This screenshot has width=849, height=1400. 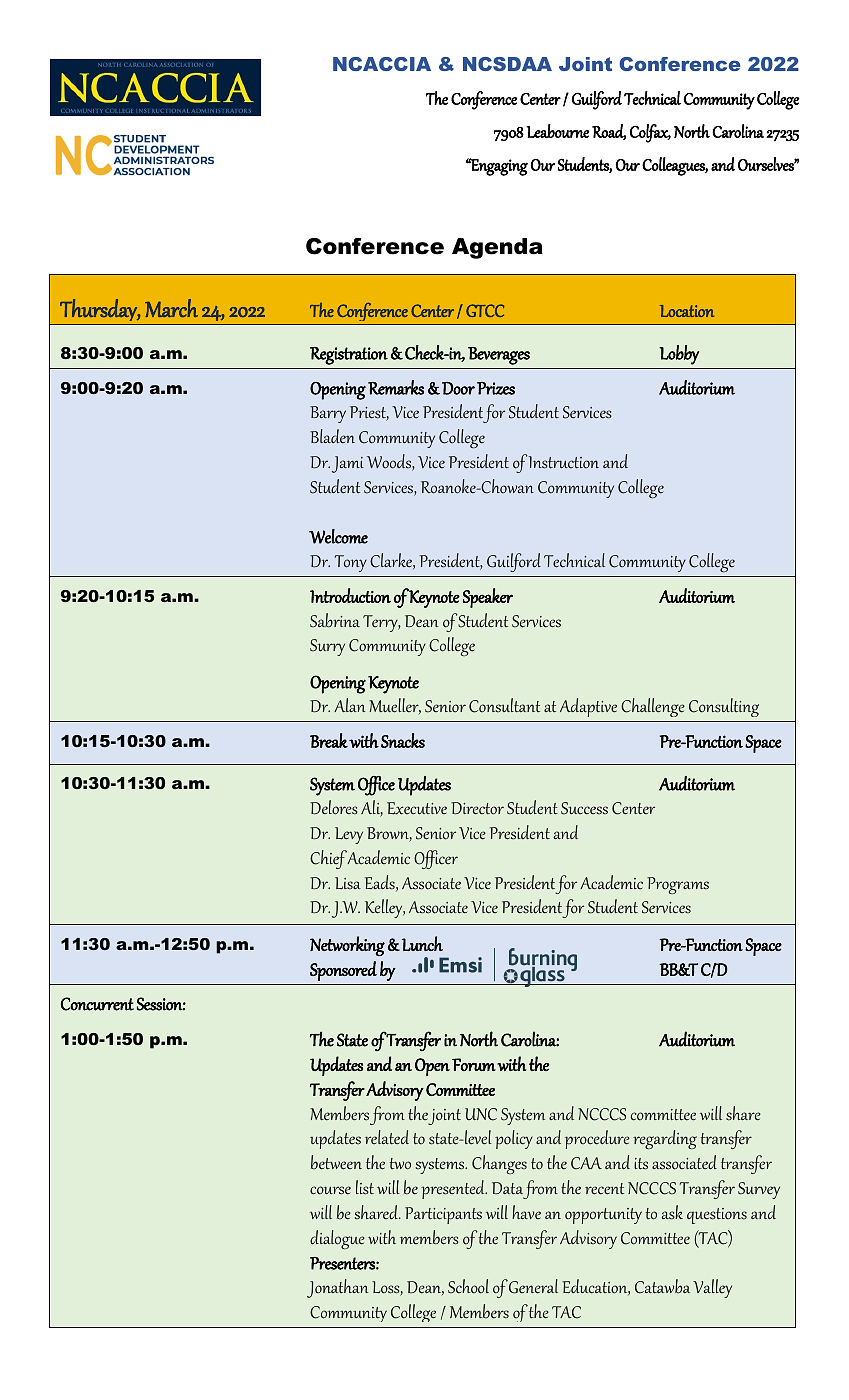 What do you see at coordinates (335, 620) in the screenshot?
I see `Sabrina` at bounding box center [335, 620].
